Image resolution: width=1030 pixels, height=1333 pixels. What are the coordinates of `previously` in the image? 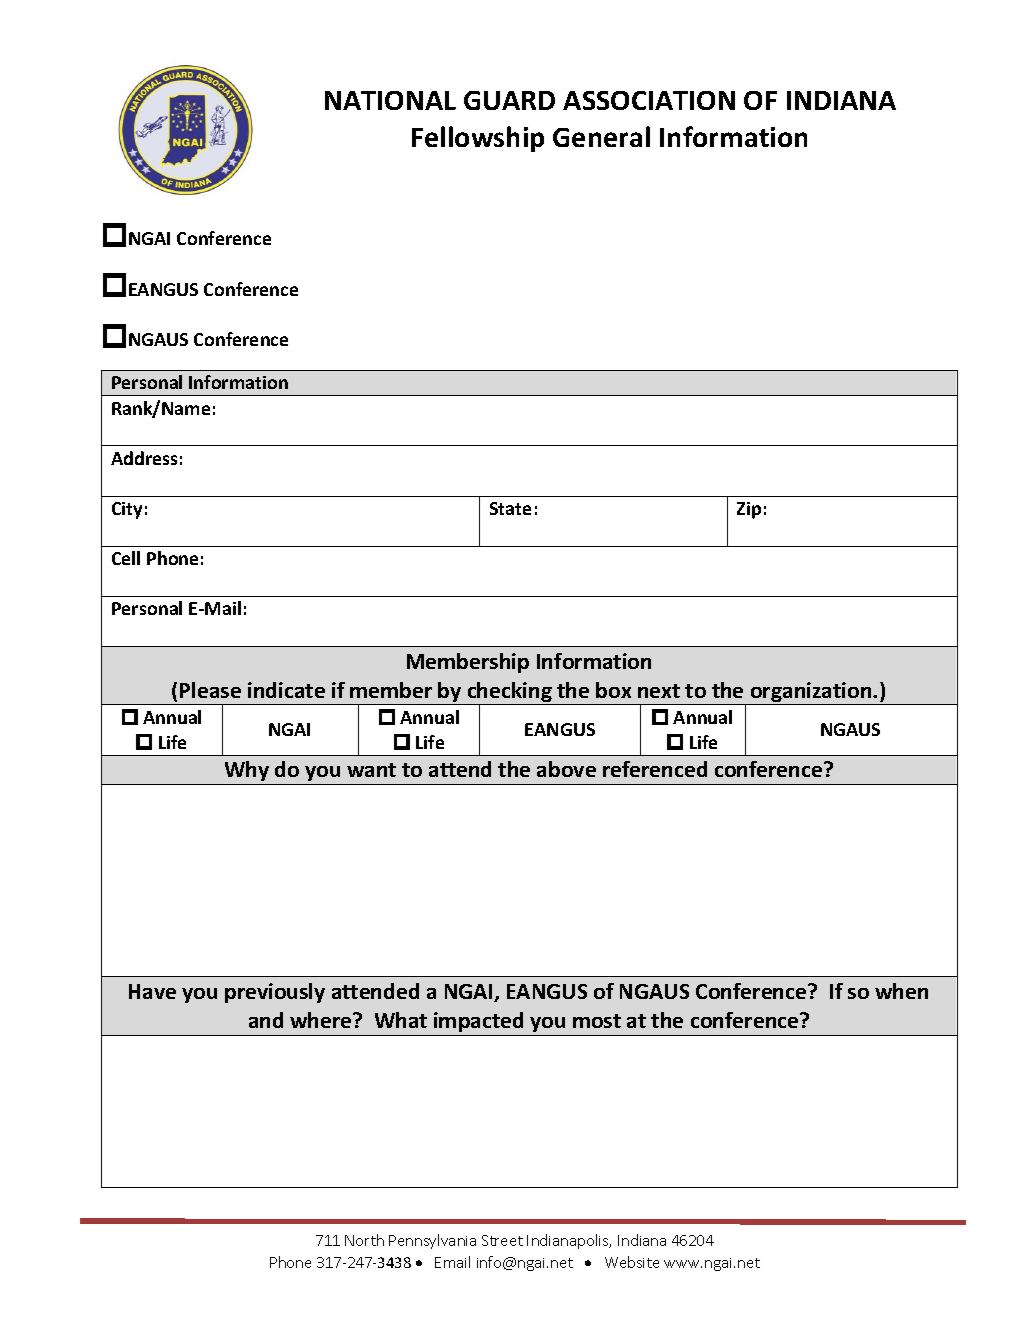 It's located at (275, 993).
